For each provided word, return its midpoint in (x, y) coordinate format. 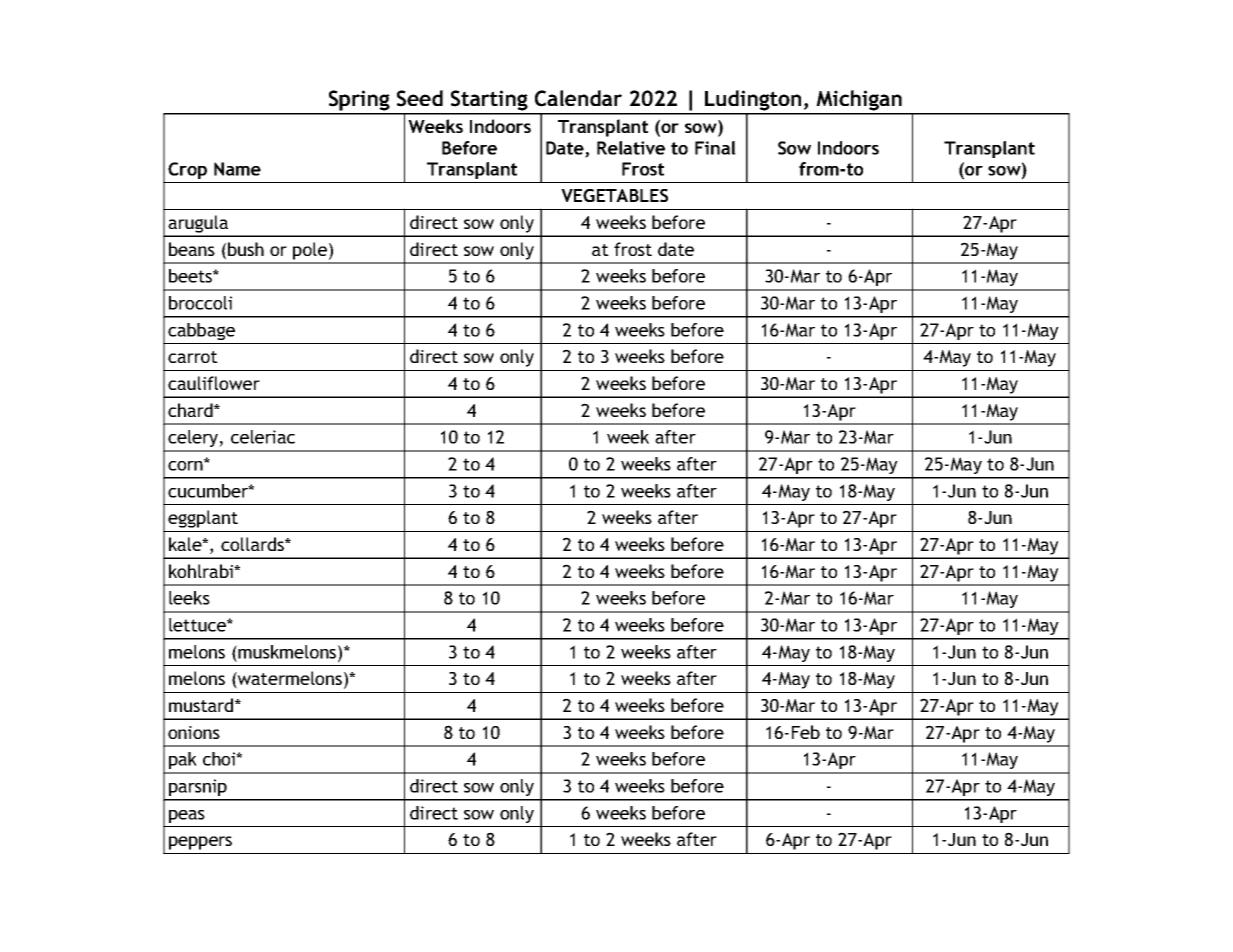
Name (237, 169)
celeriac (263, 437)
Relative (631, 148)
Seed (420, 98)
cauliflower (214, 383)
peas (187, 816)
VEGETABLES (614, 195)
